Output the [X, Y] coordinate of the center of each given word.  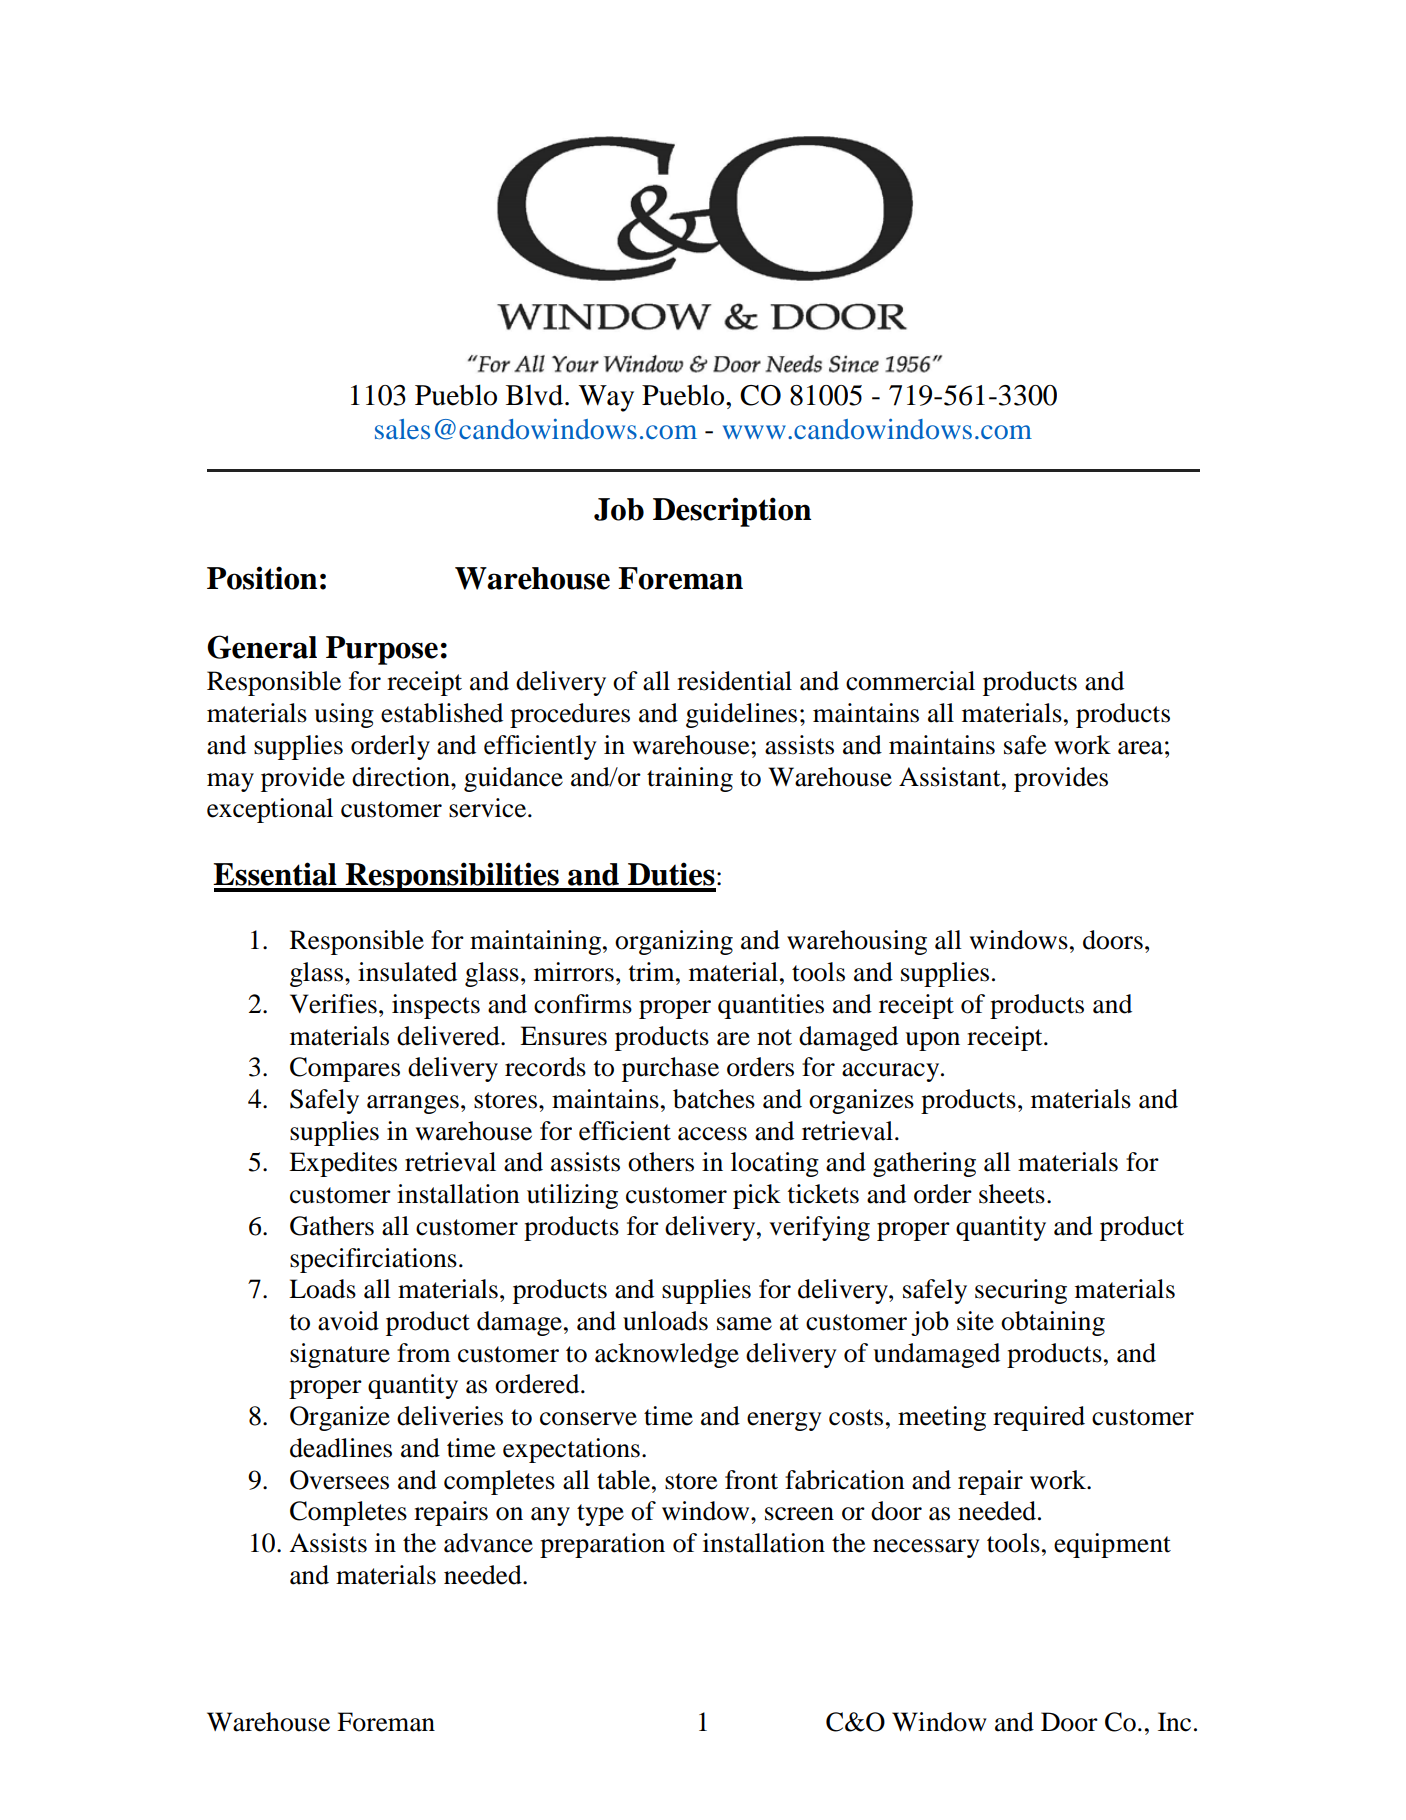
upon [932, 1041]
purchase [670, 1069]
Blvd [536, 395]
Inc [1174, 1722]
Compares [345, 1069]
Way [606, 398]
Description [732, 512]
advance [488, 1543]
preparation [602, 1545]
